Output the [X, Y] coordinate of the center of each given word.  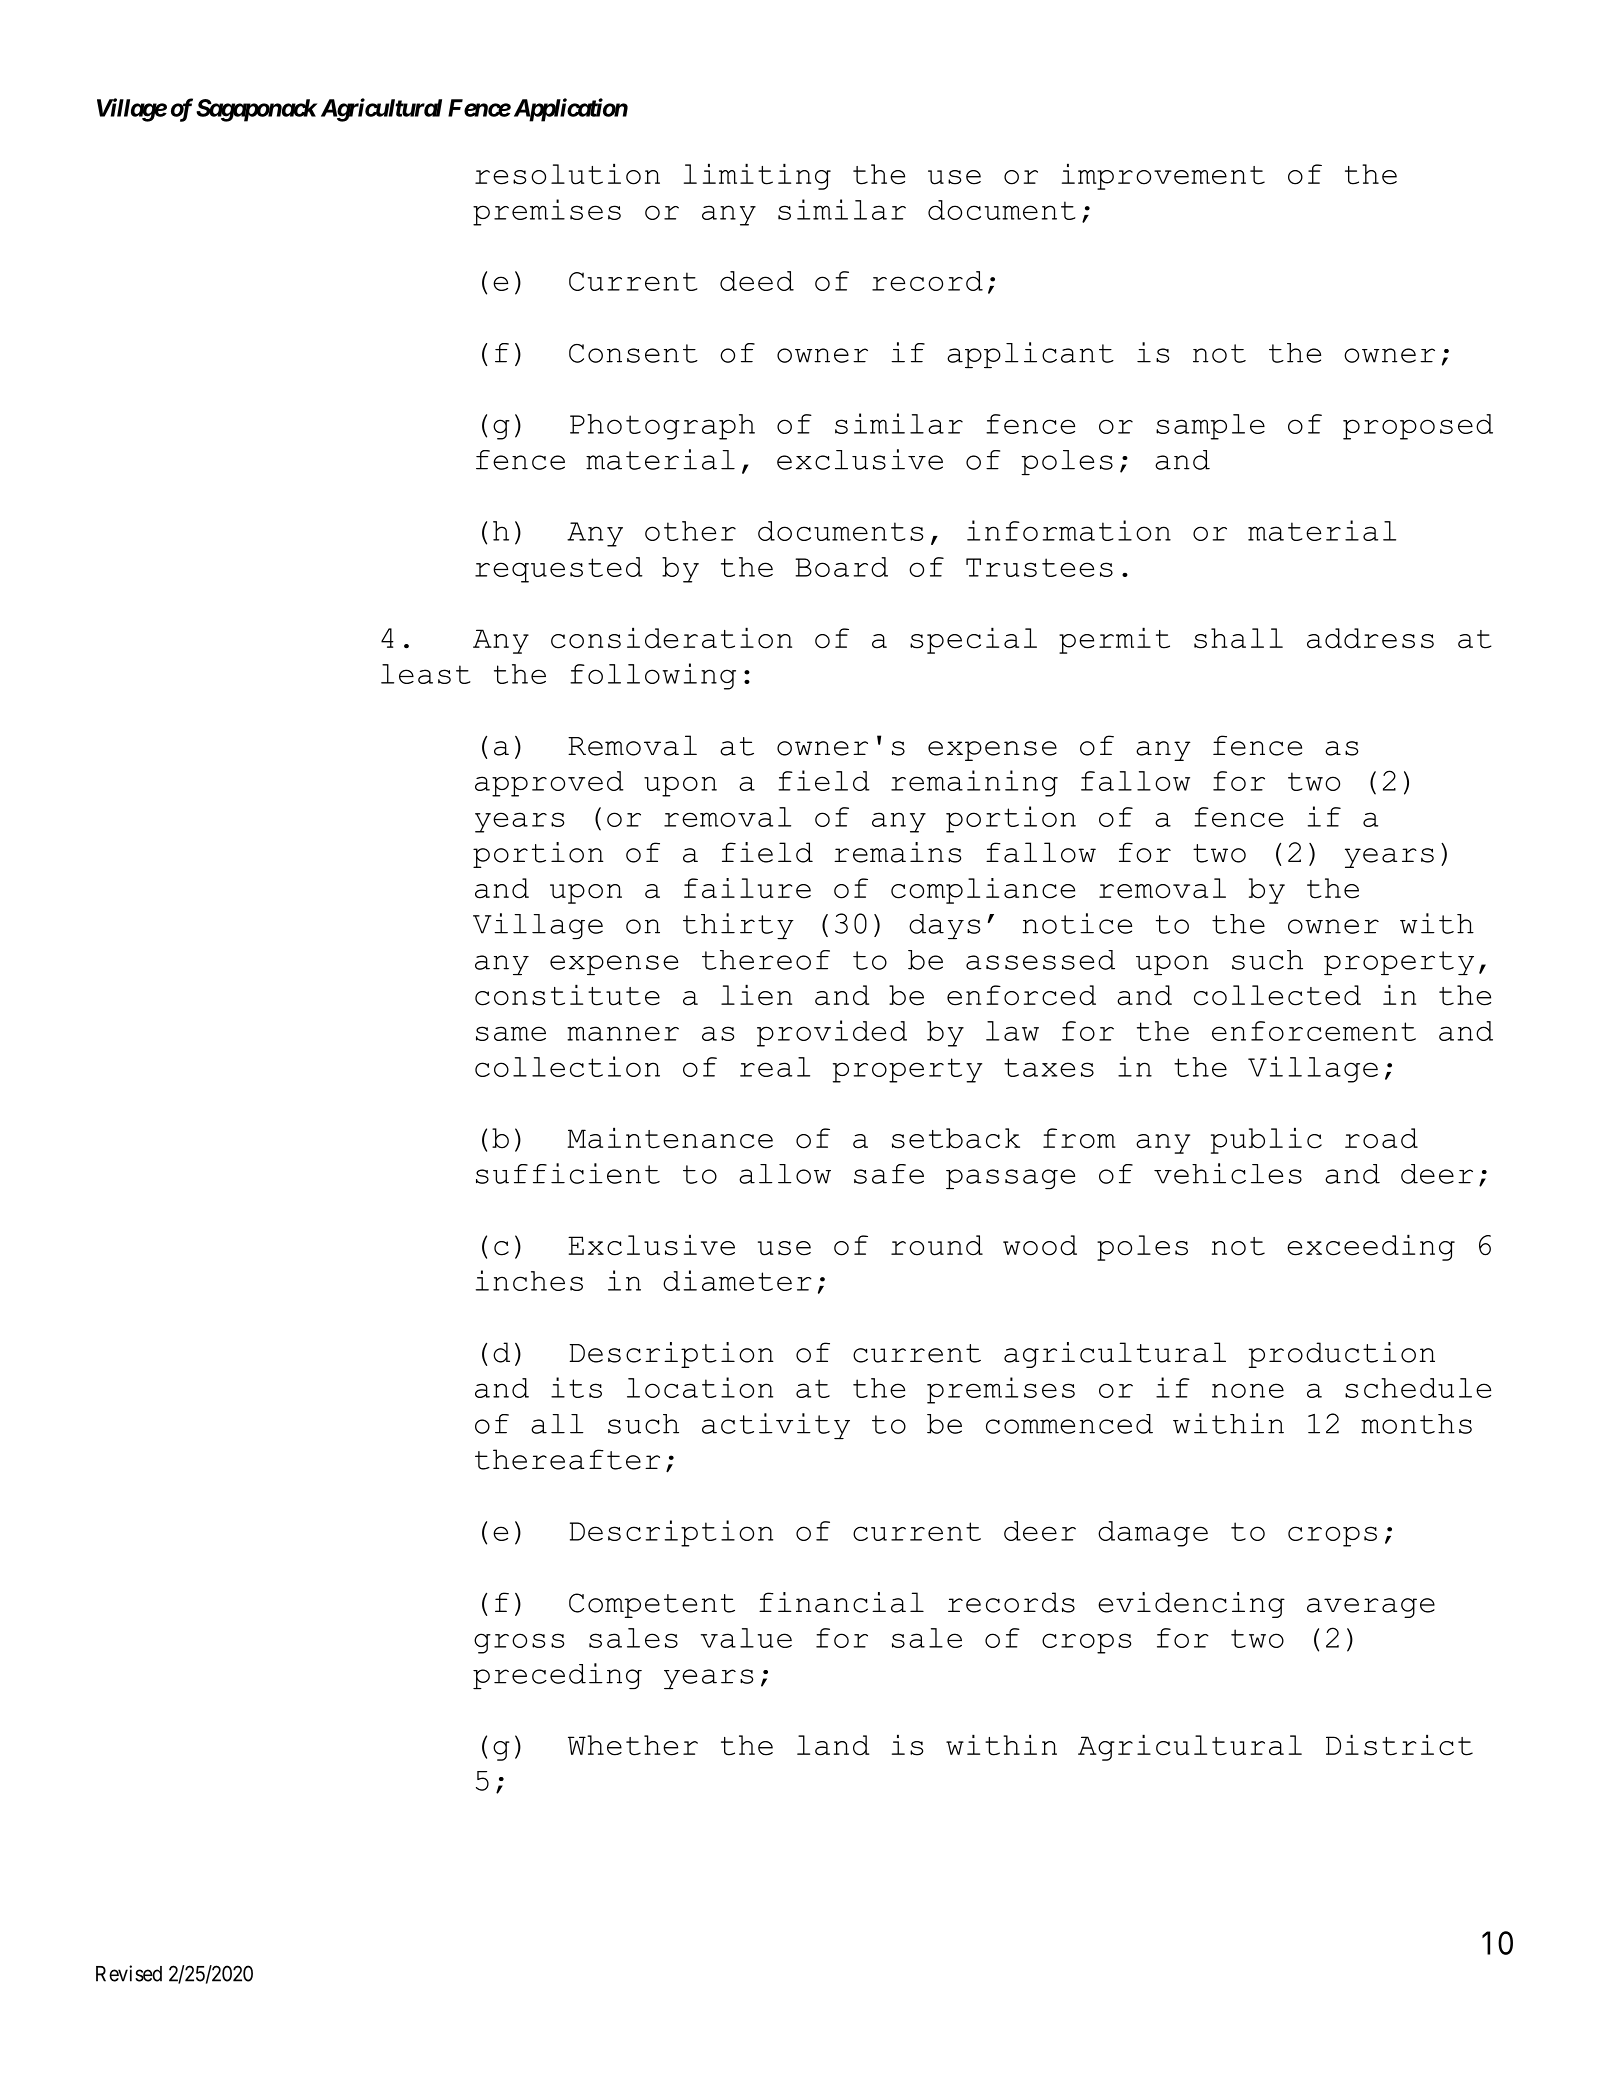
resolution [567, 174]
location [700, 1387]
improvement [1163, 176]
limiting [757, 176]
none [1248, 1390]
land [833, 1745]
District [1399, 1745]
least [426, 674]
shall [1238, 638]
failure [747, 888]
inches [529, 1280]
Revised [129, 1973]
